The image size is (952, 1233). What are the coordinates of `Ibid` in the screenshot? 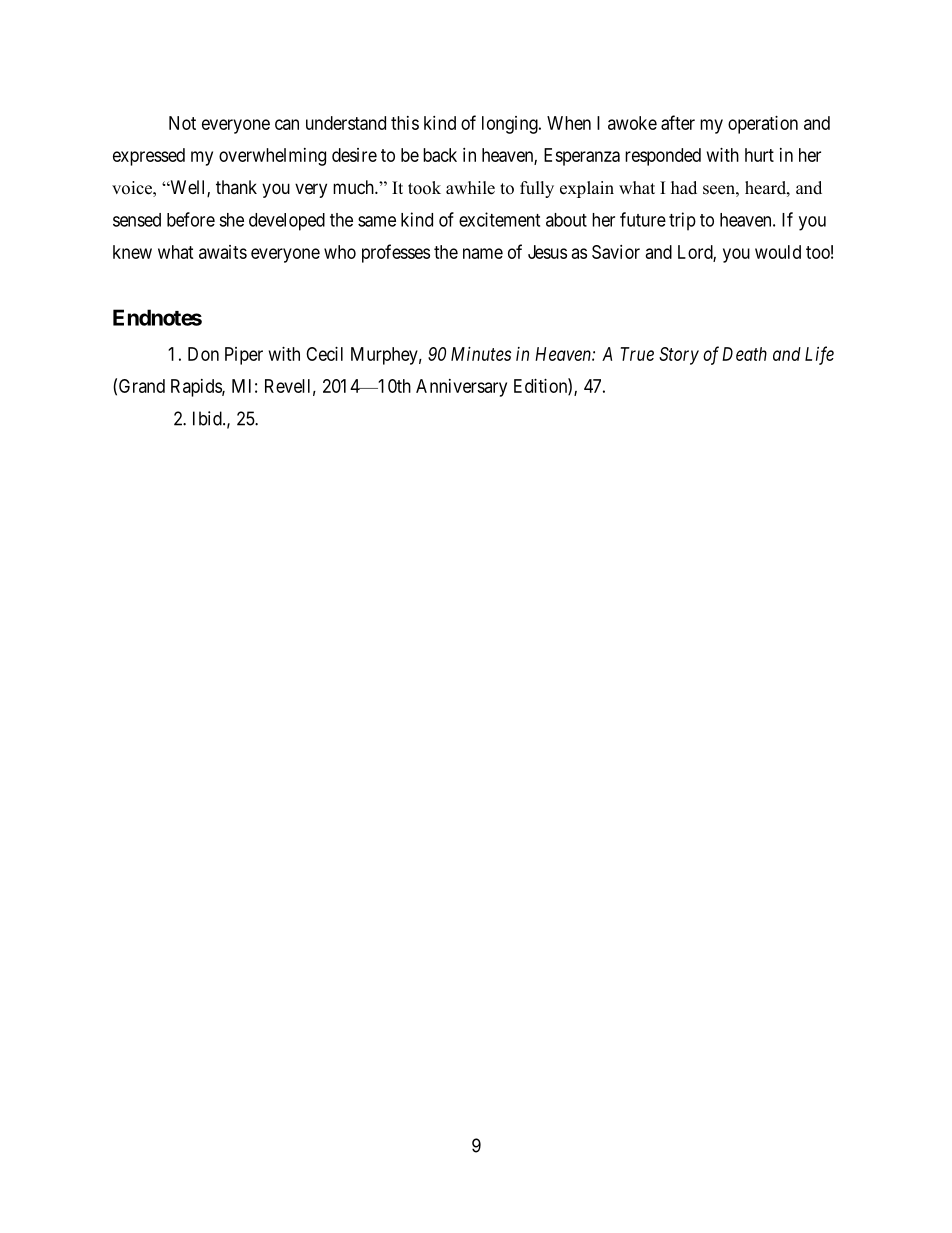 It's located at (208, 418).
